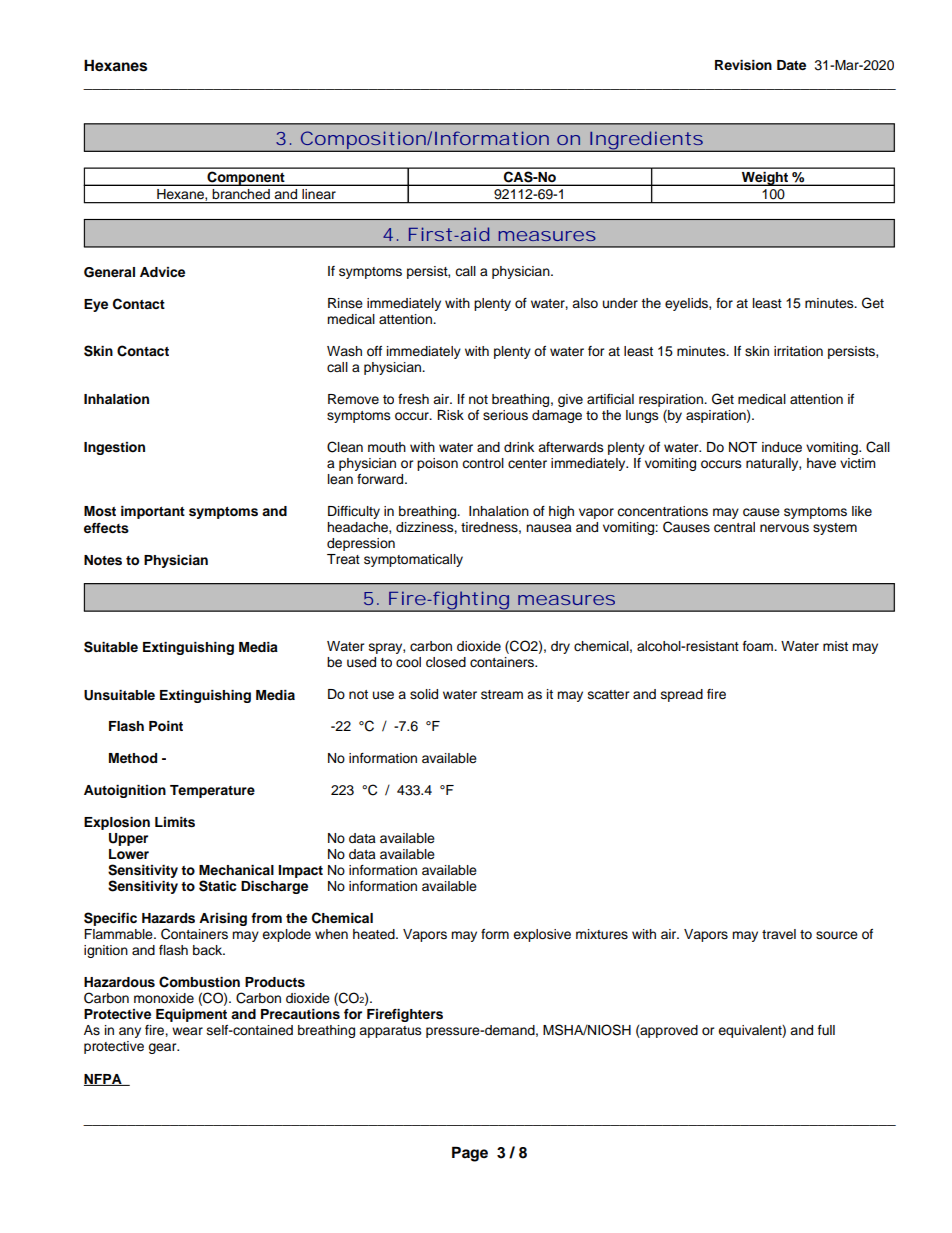  Describe the element at coordinates (212, 791) in the page. I see `Temperature` at that location.
